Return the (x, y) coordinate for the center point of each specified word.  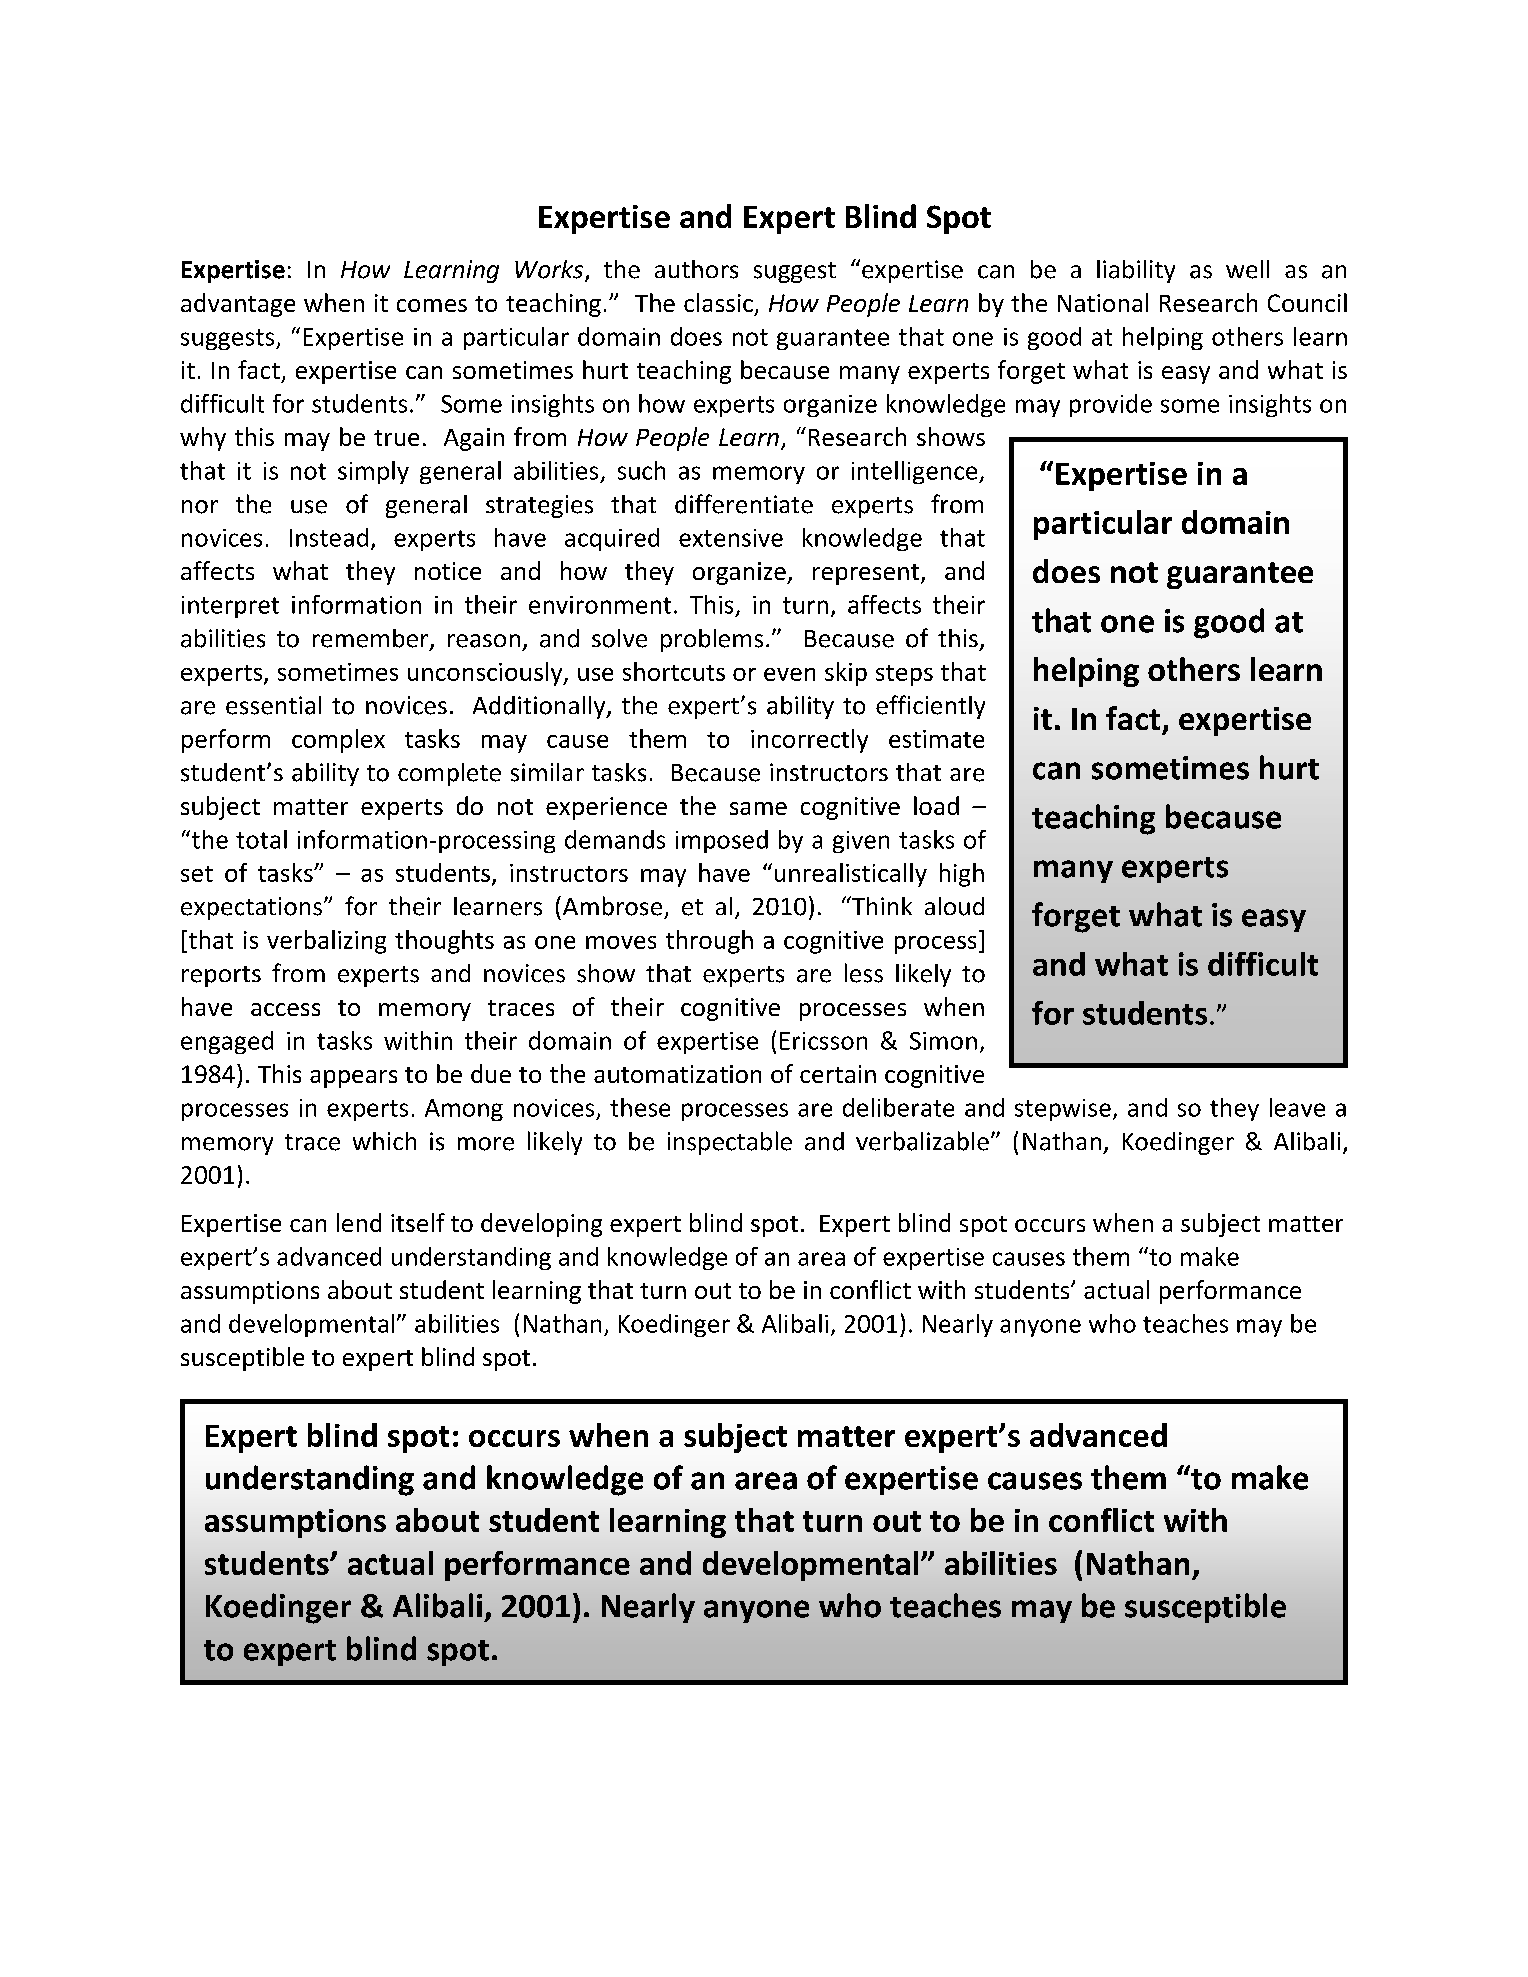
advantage (238, 305)
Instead (329, 537)
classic (718, 302)
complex (338, 741)
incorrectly (809, 741)
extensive (731, 538)
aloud (954, 906)
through (709, 942)
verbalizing (326, 942)
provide (1111, 405)
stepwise (1063, 1110)
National (1103, 302)
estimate (936, 739)
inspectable (730, 1143)
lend (359, 1222)
